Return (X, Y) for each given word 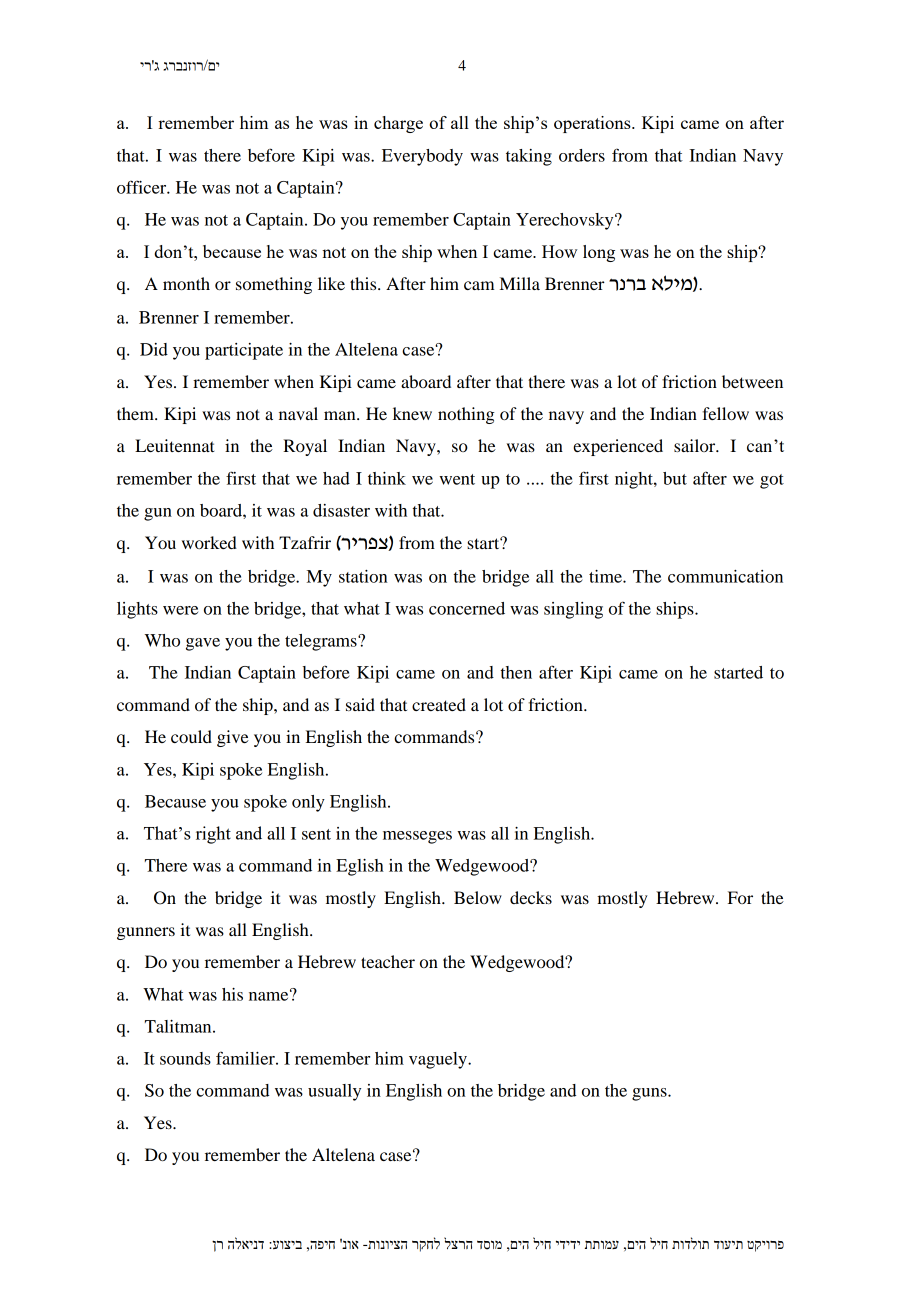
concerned (467, 608)
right (213, 835)
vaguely (439, 1060)
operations (593, 124)
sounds (185, 1058)
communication (725, 576)
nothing (466, 415)
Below (478, 897)
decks (531, 897)
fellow (726, 413)
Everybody (422, 157)
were (180, 610)
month (186, 283)
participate (244, 351)
